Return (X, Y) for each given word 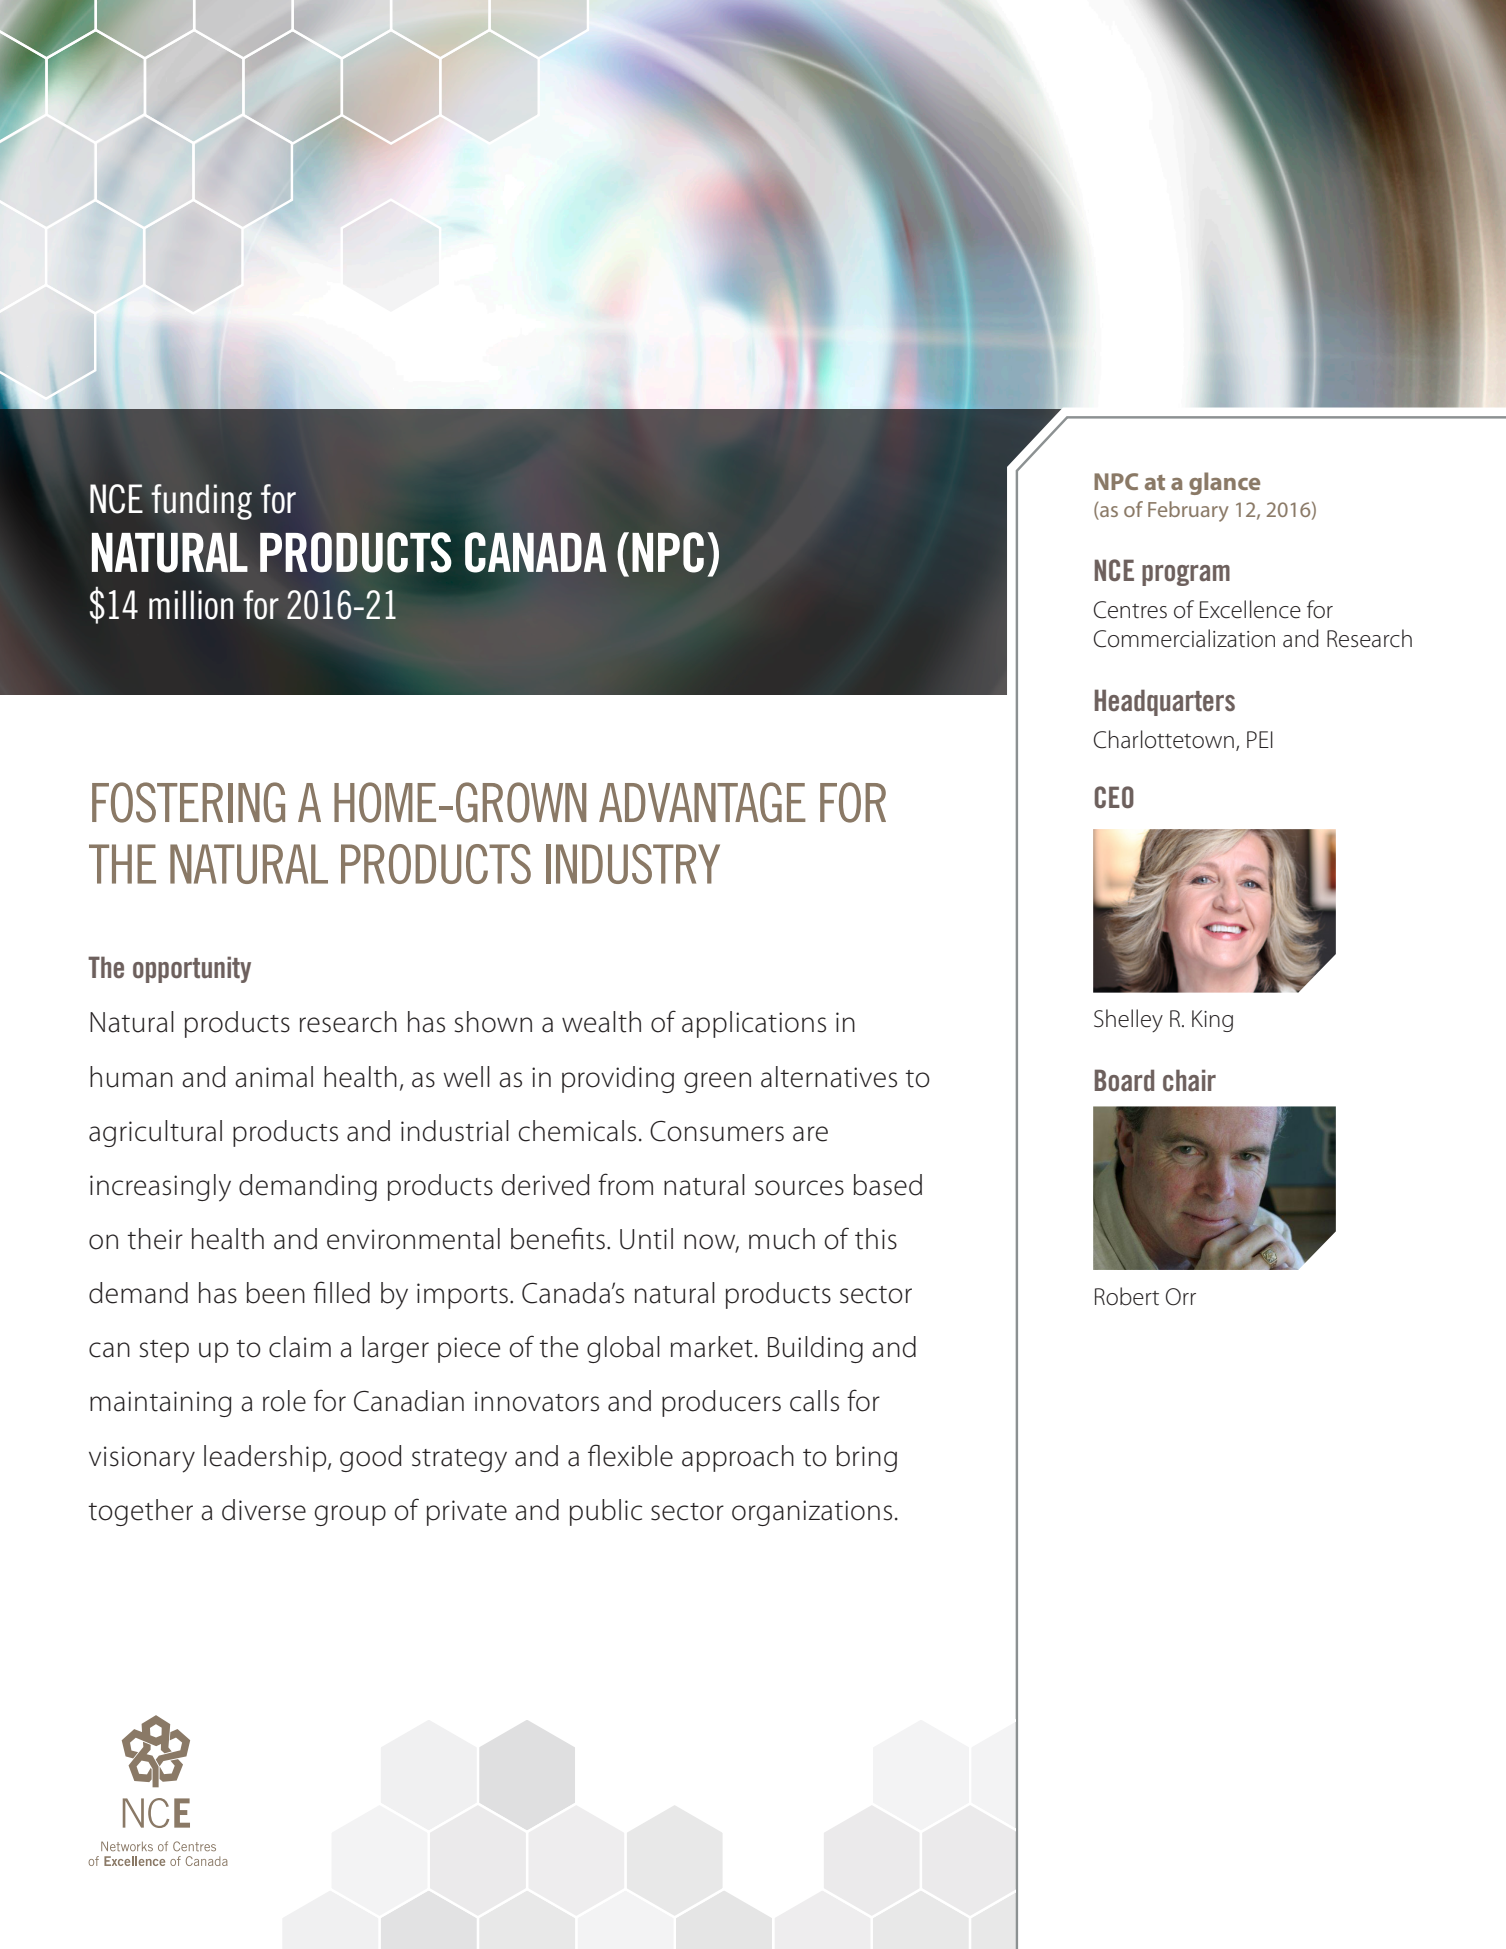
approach (738, 1458)
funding (201, 502)
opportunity (192, 969)
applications (754, 1024)
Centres (1130, 610)
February (1188, 511)
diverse (264, 1510)
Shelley (1128, 1020)
